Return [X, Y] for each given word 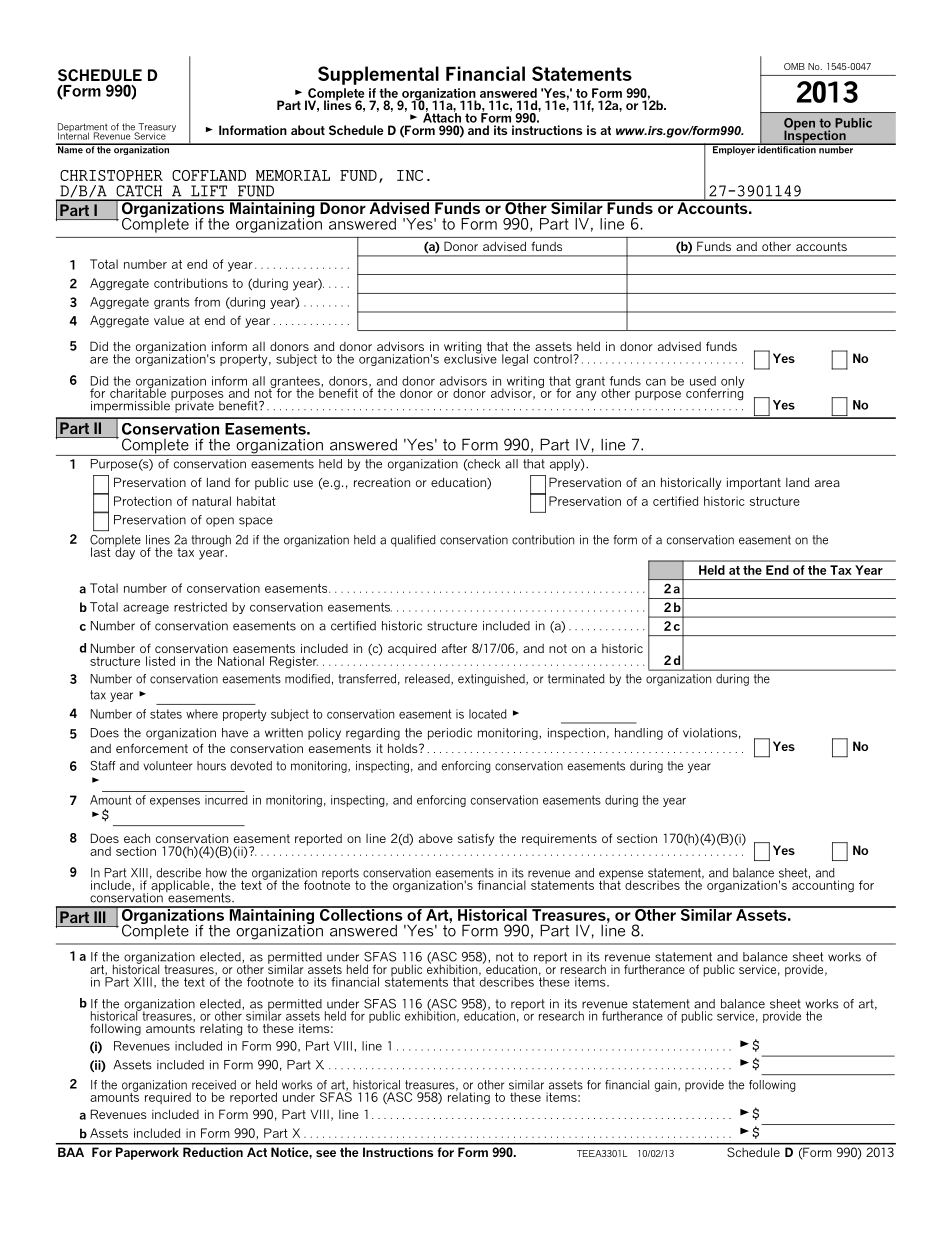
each [137, 838]
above [436, 838]
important [754, 484]
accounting [823, 885]
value [169, 320]
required [168, 1098]
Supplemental [378, 75]
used [703, 381]
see [326, 1153]
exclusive [470, 358]
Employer [733, 149]
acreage [146, 609]
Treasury [156, 129]
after [454, 648]
